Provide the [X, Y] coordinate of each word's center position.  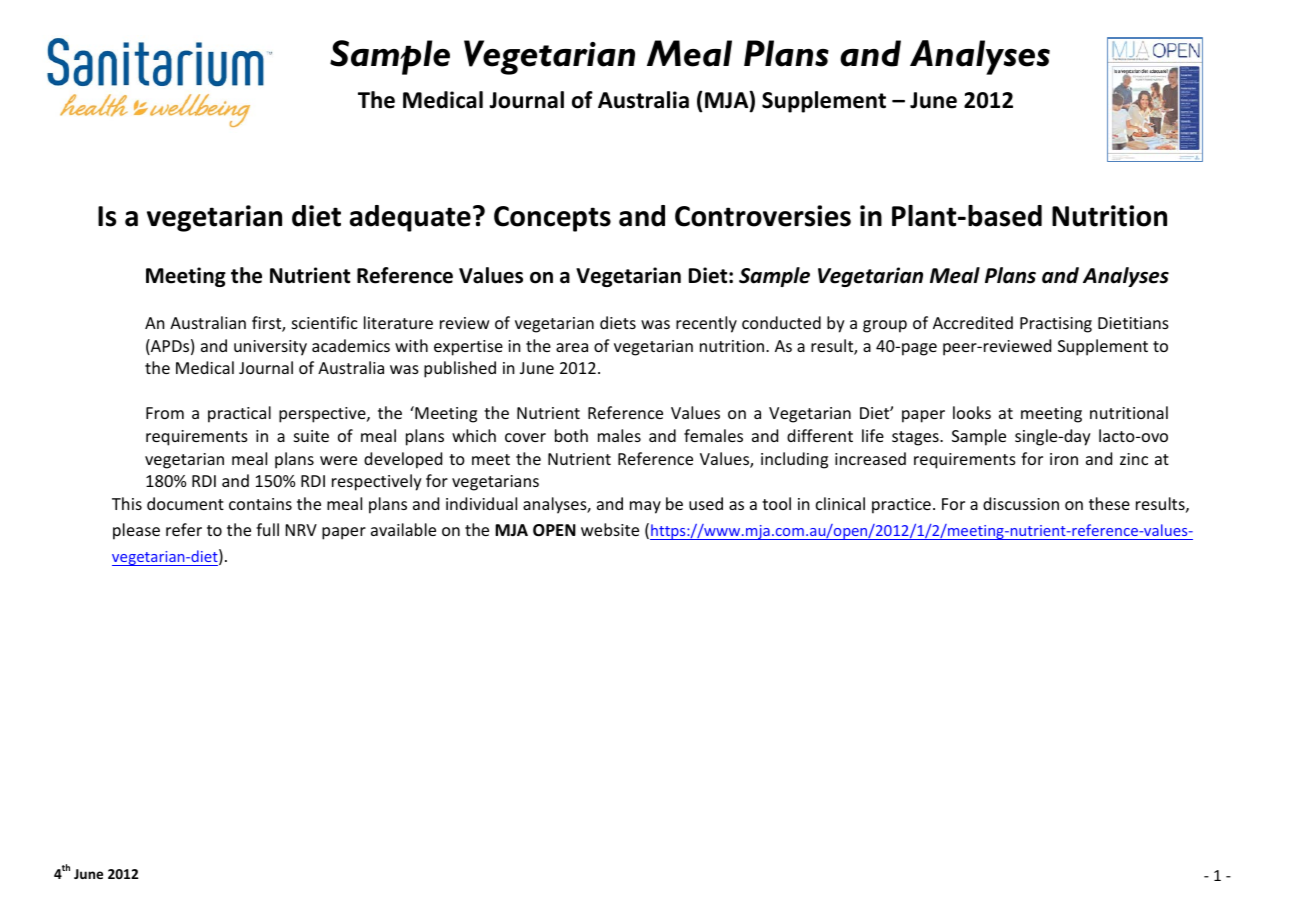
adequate [410, 218]
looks [972, 412]
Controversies [763, 216]
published [460, 369]
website [610, 529]
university [270, 348]
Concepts [552, 219]
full [267, 529]
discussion [1021, 503]
